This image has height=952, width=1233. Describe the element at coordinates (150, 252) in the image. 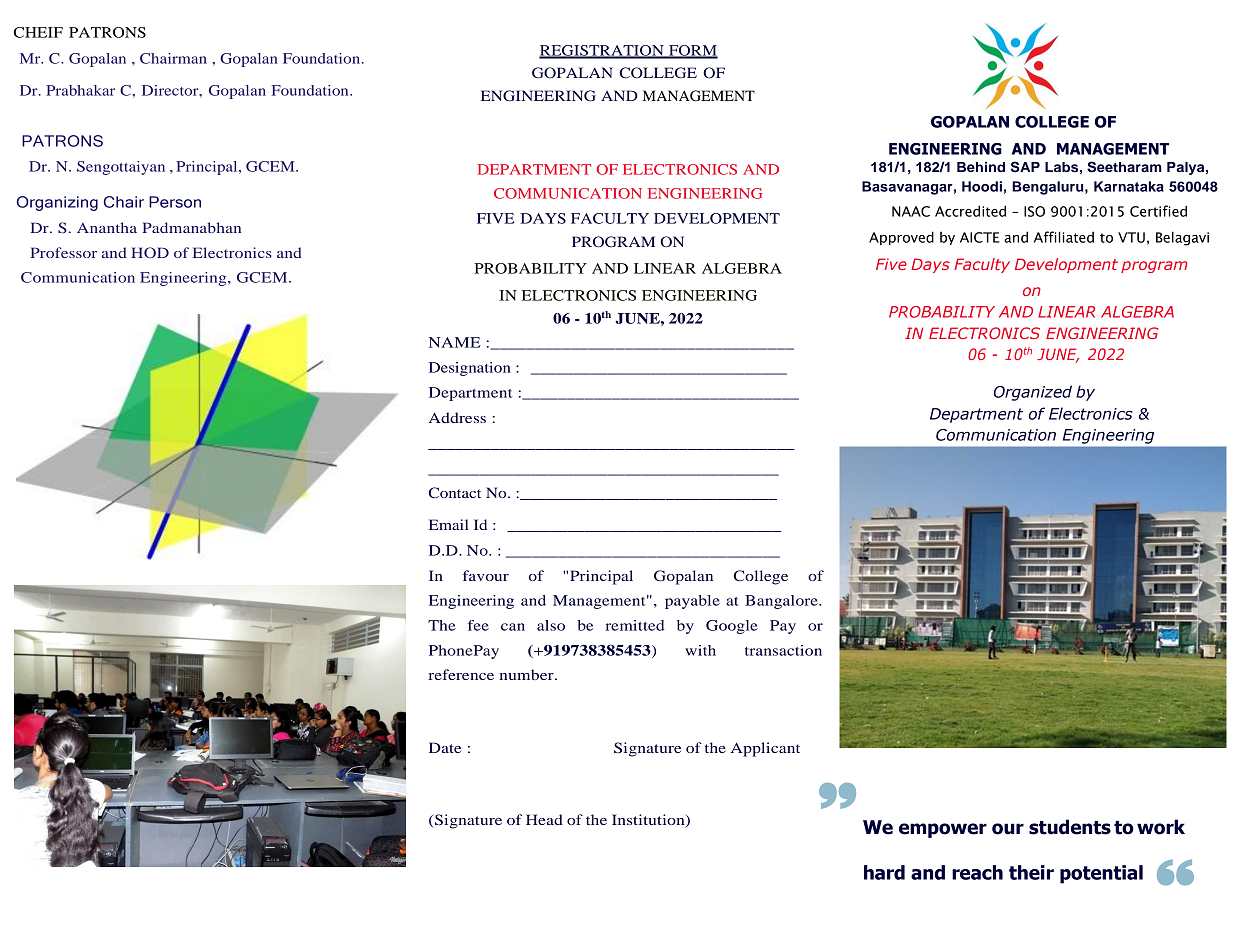

I see `HOD` at that location.
